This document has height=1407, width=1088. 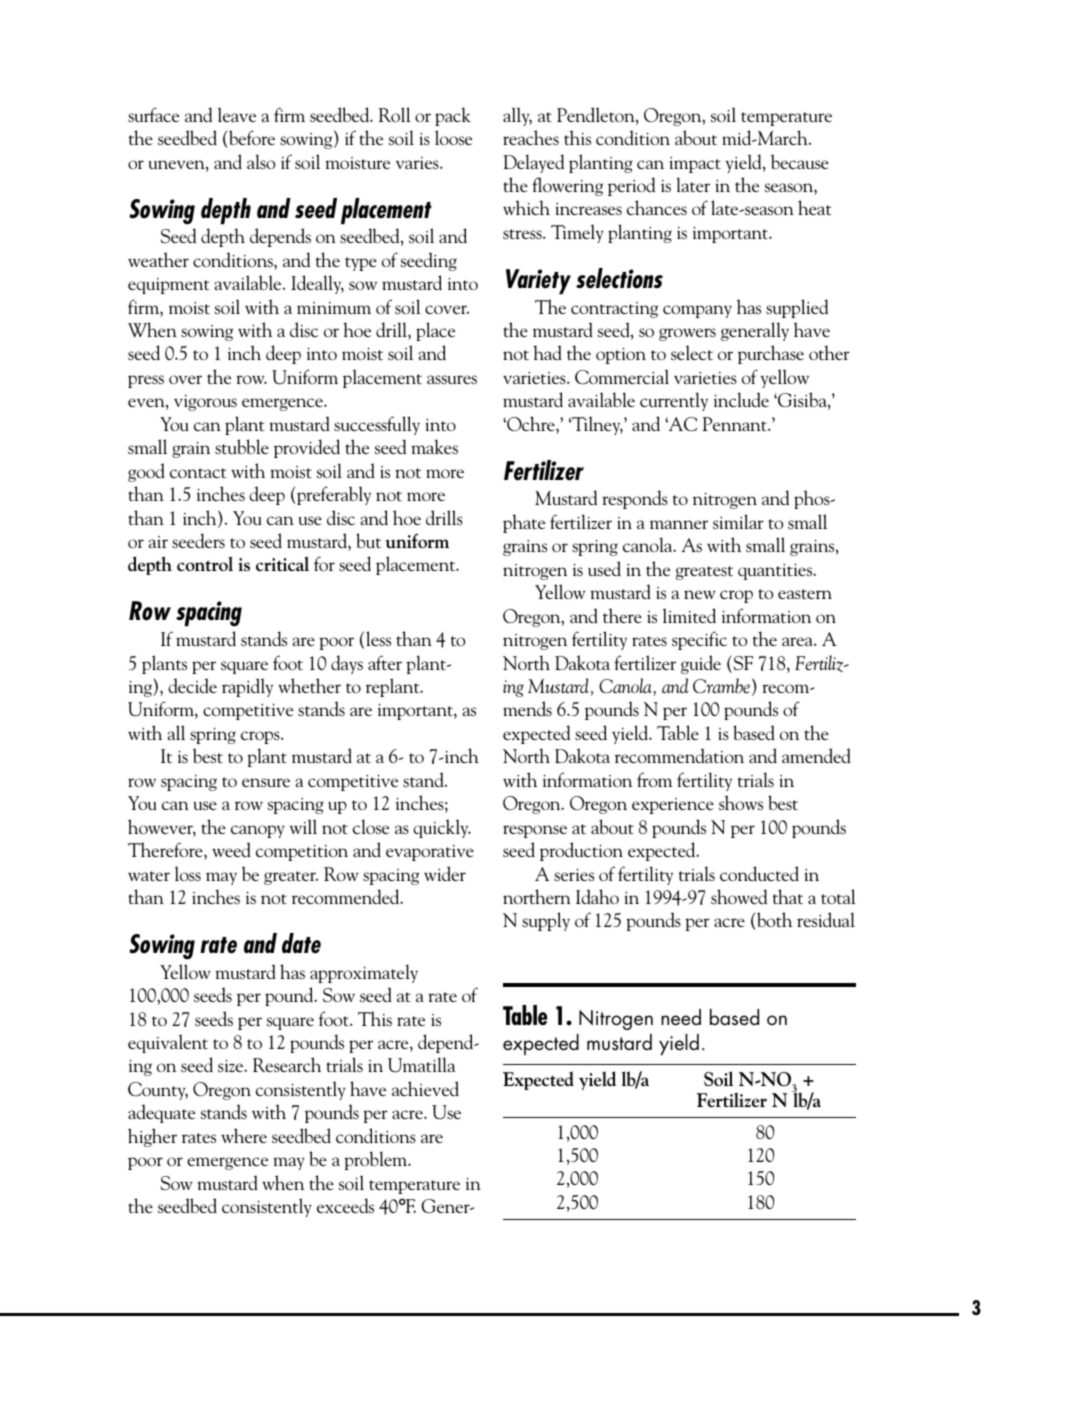 I want to click on before, so click(x=251, y=137).
